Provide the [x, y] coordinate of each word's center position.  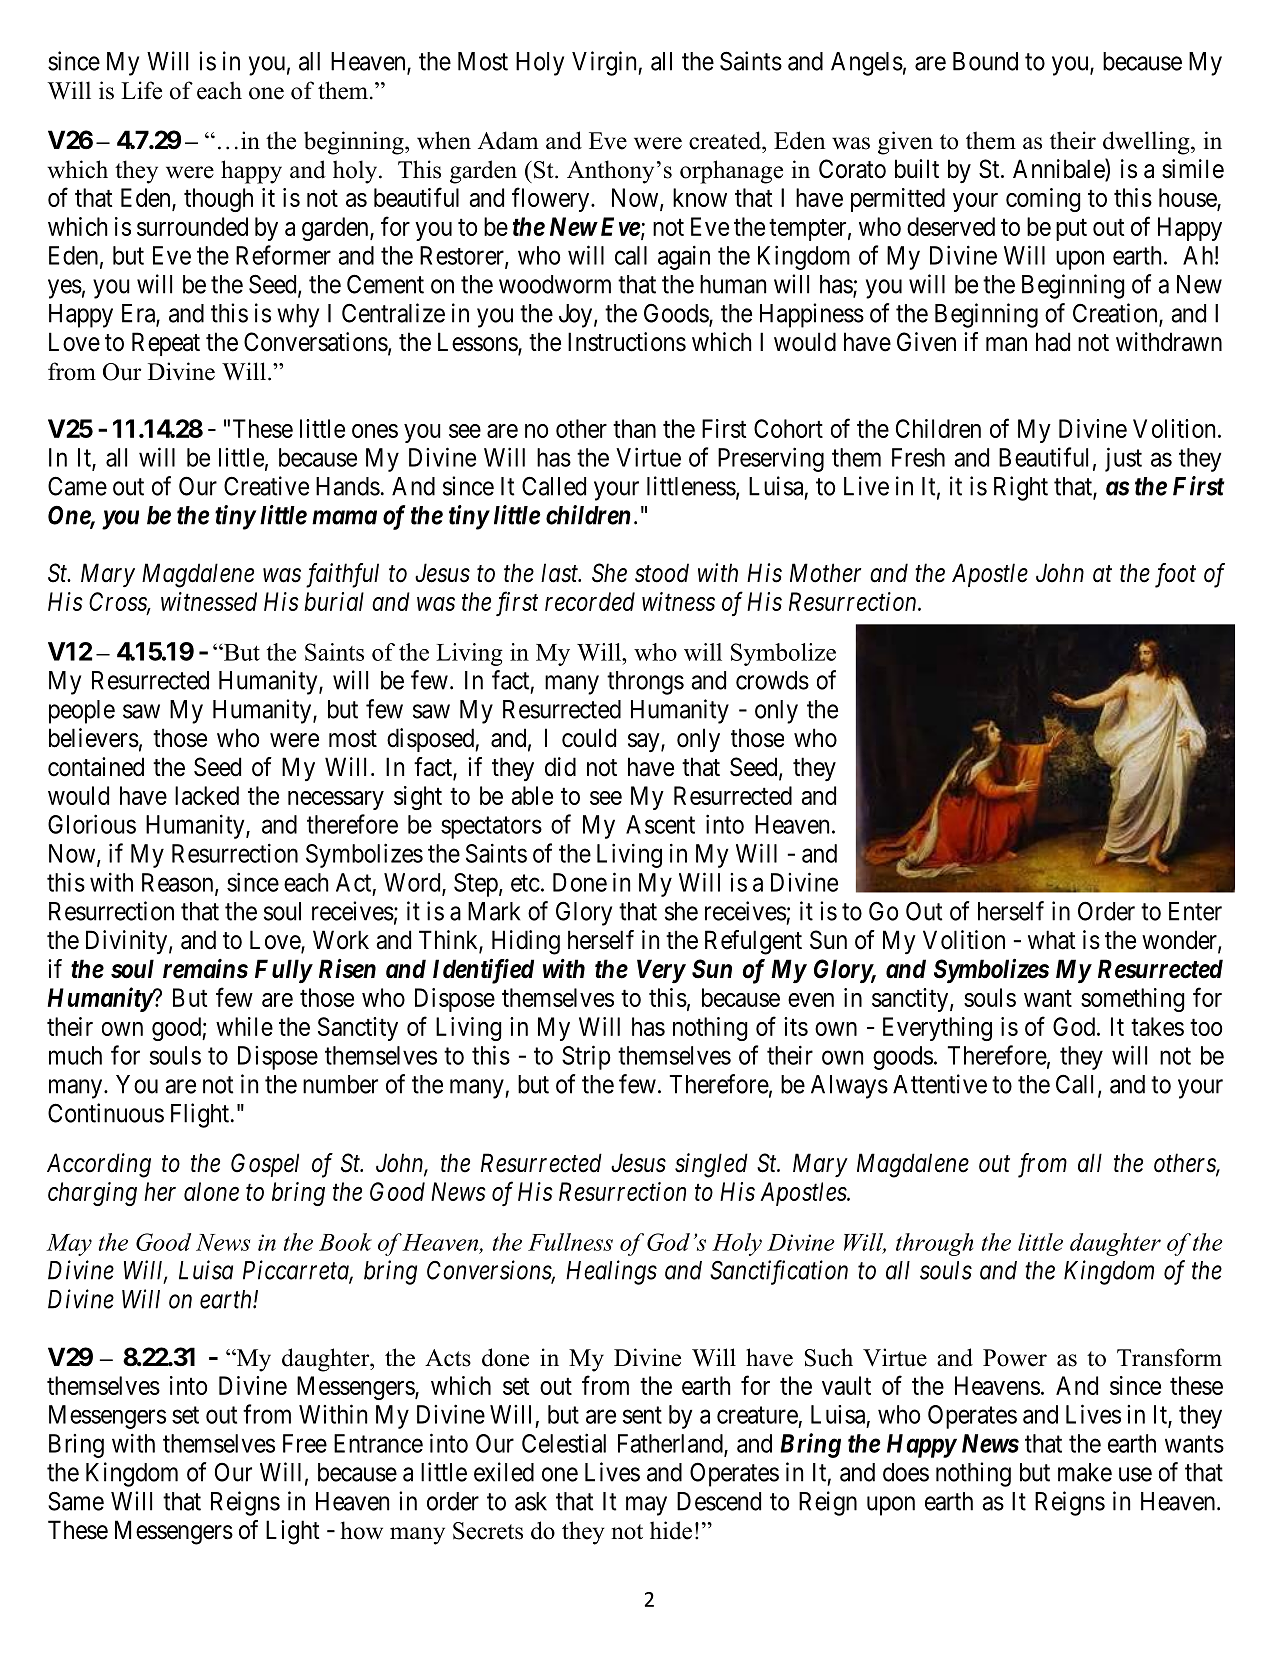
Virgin [605, 63]
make [1085, 1472]
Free [305, 1443]
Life [141, 90]
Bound [985, 61]
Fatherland [671, 1444]
